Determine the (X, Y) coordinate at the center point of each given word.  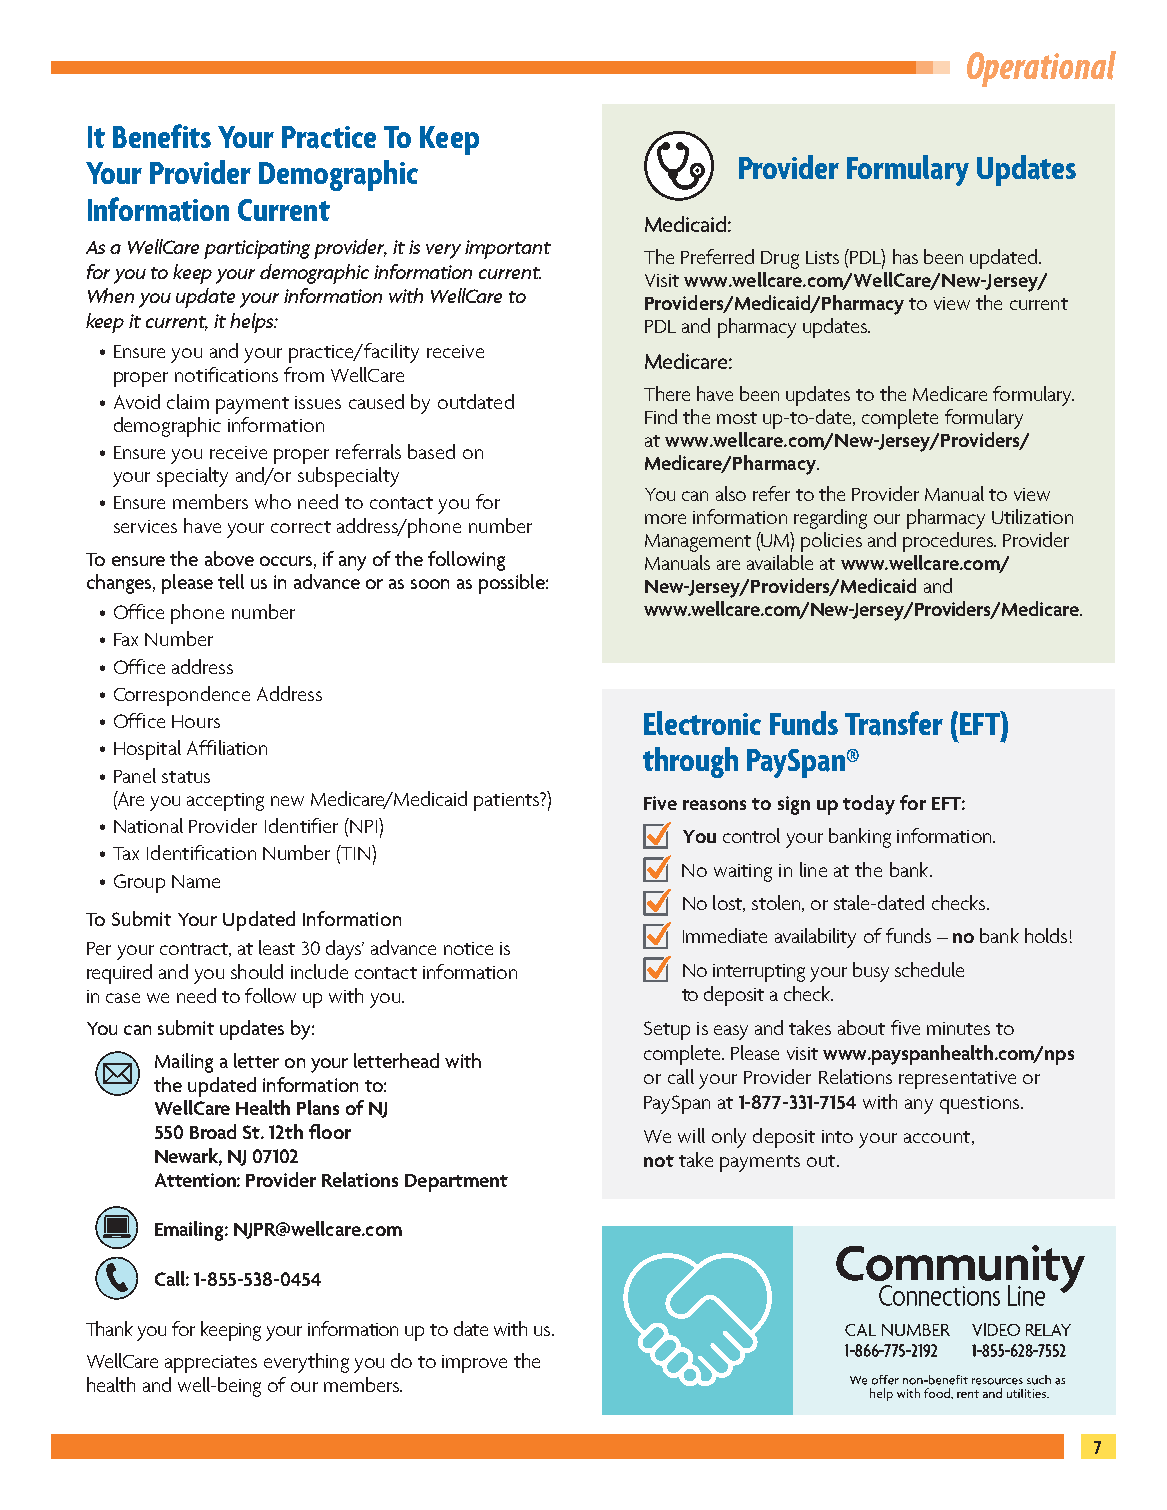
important (508, 249)
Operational (1041, 69)
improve (474, 1364)
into (837, 1136)
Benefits (162, 136)
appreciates (211, 1364)
